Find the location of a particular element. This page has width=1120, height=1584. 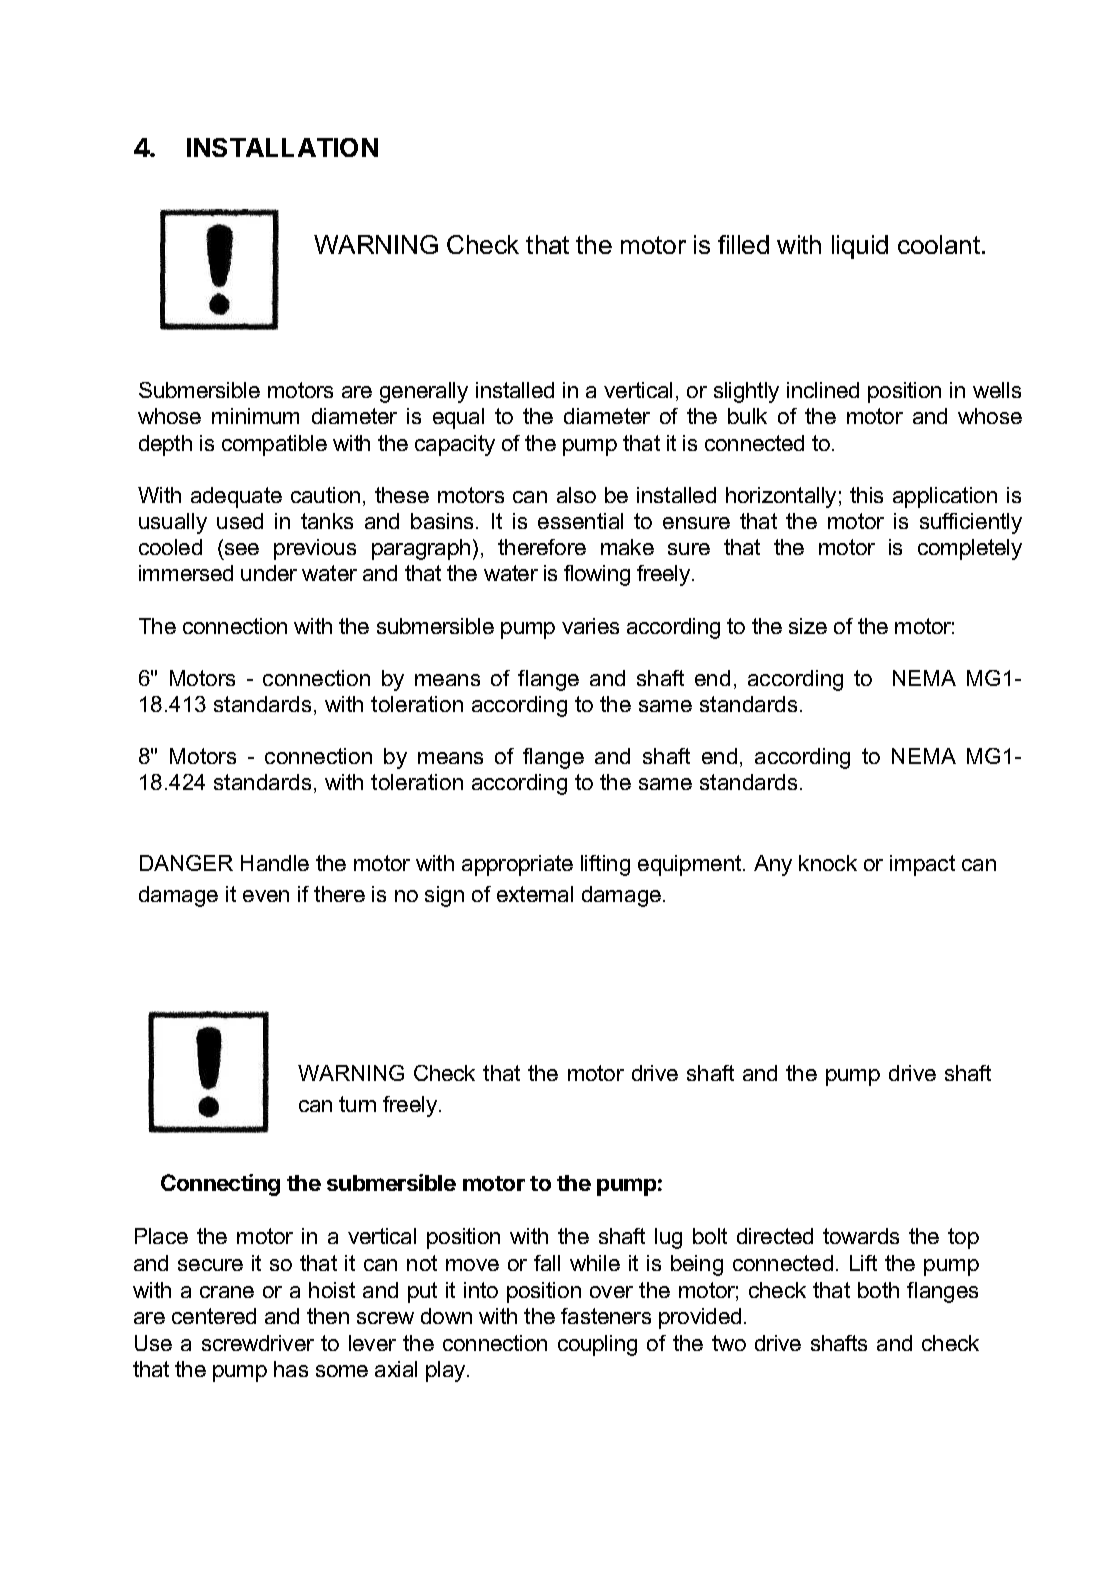

even is located at coordinates (266, 896).
